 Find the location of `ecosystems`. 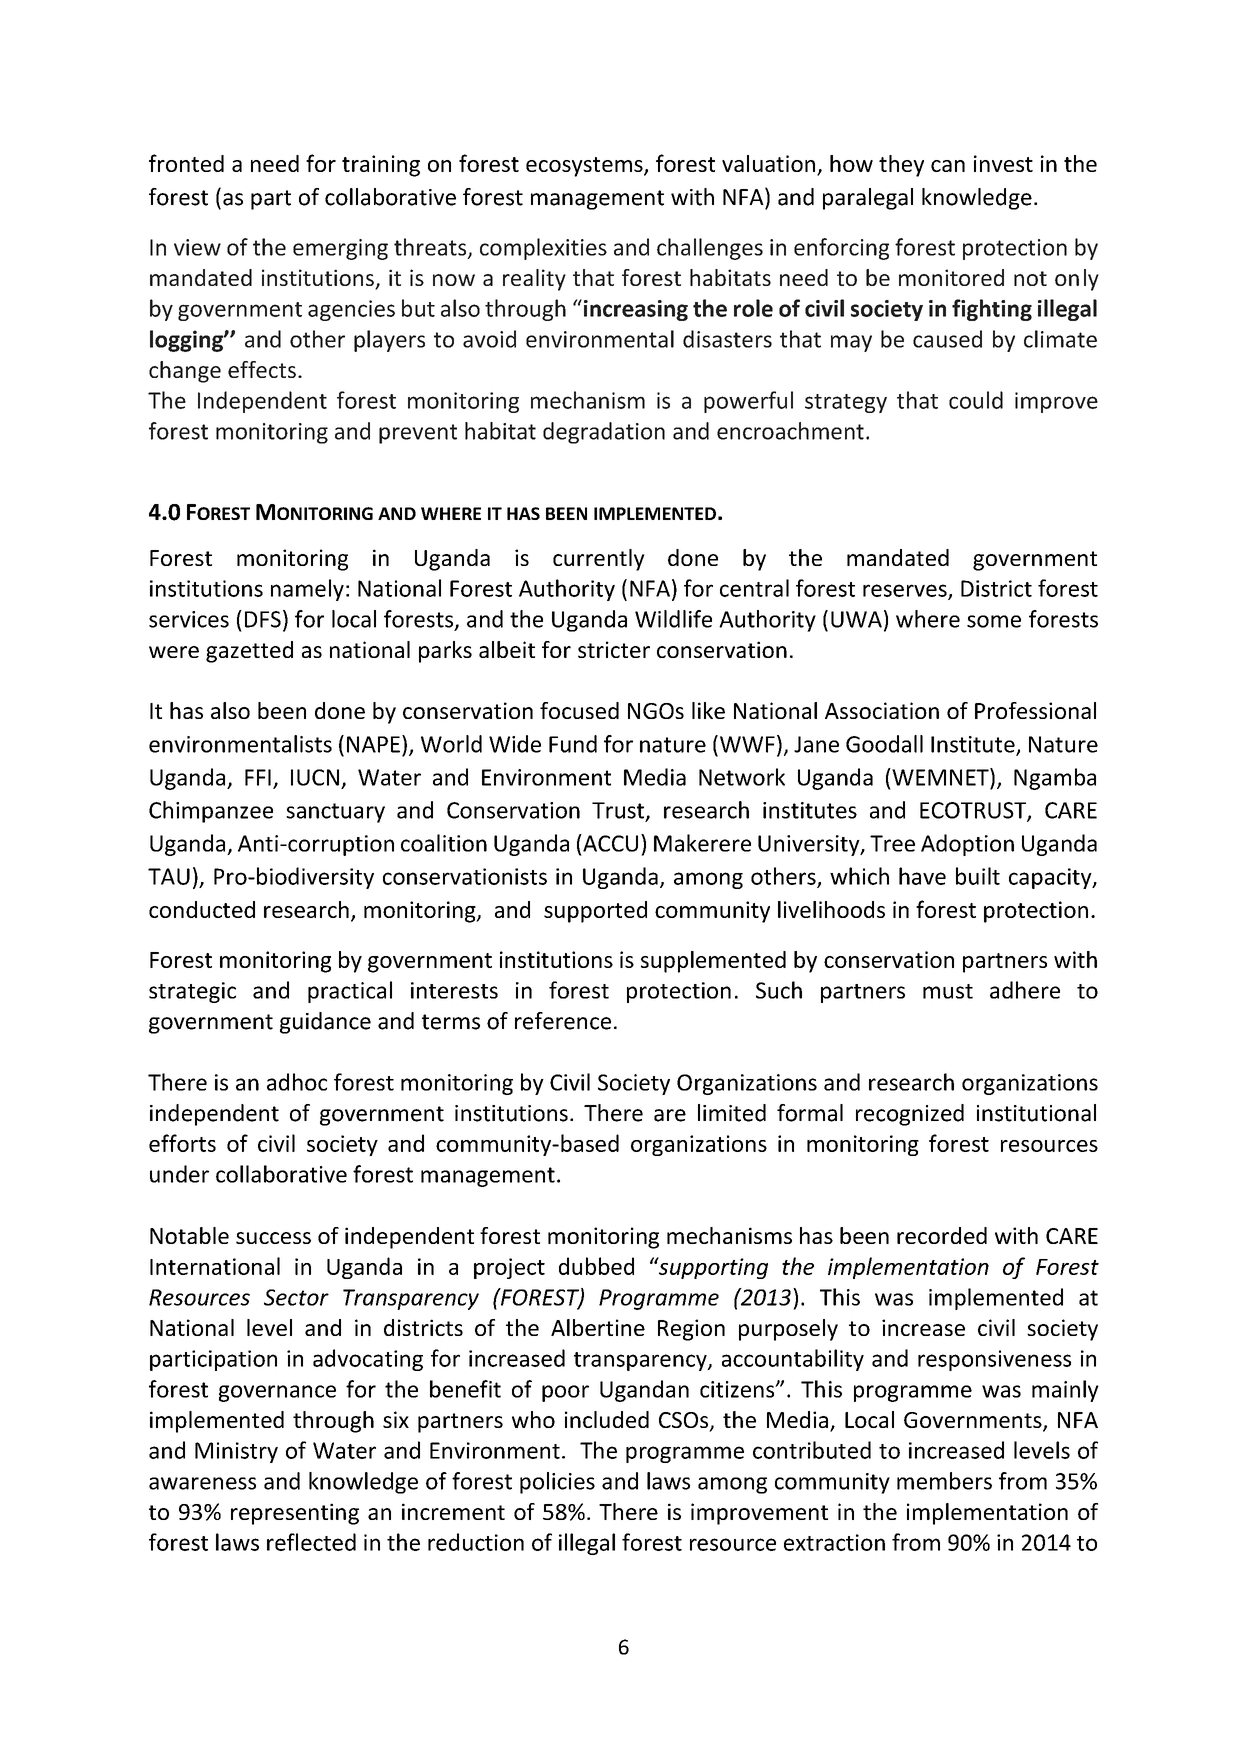

ecosystems is located at coordinates (585, 167).
